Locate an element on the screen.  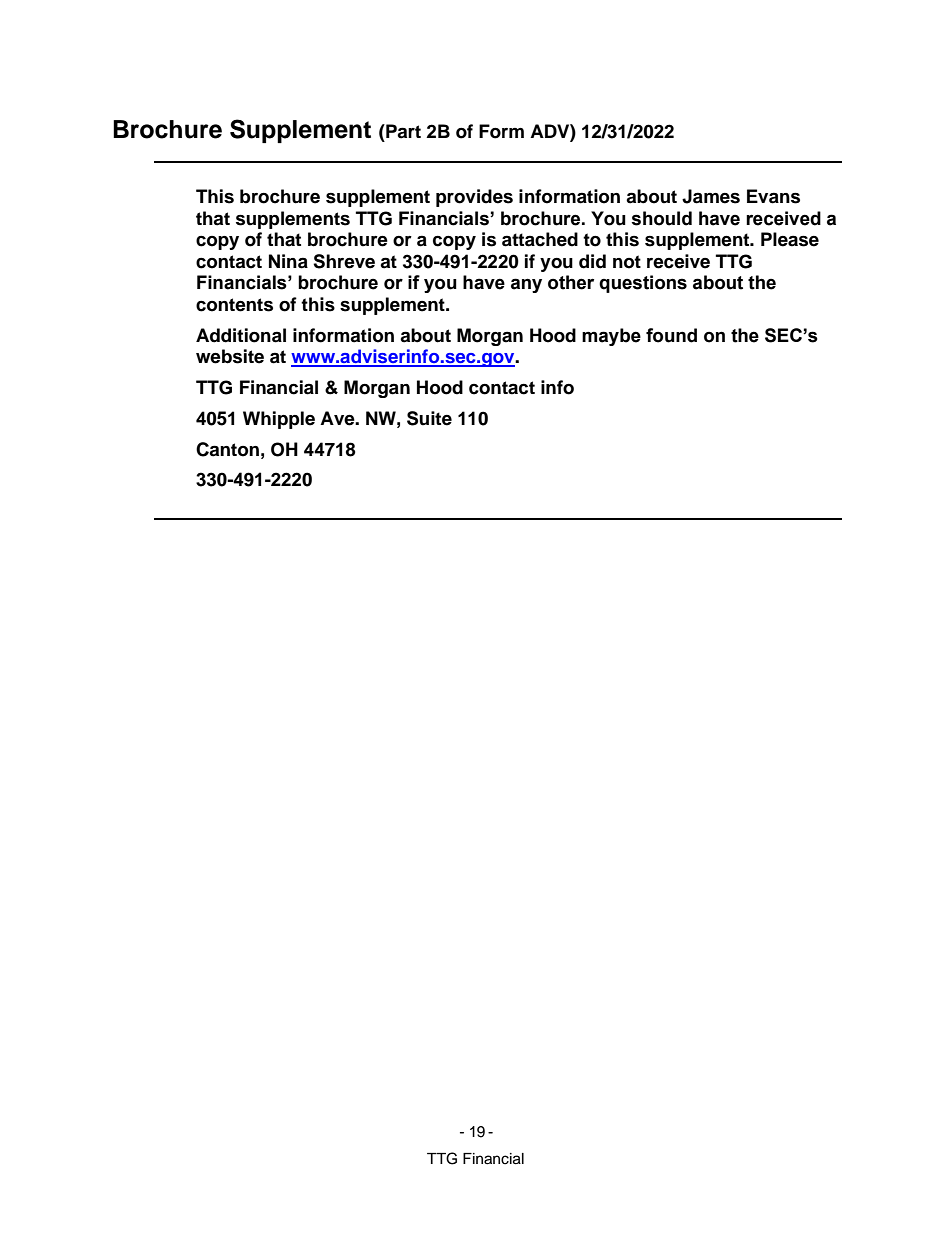
Nina is located at coordinates (288, 261).
